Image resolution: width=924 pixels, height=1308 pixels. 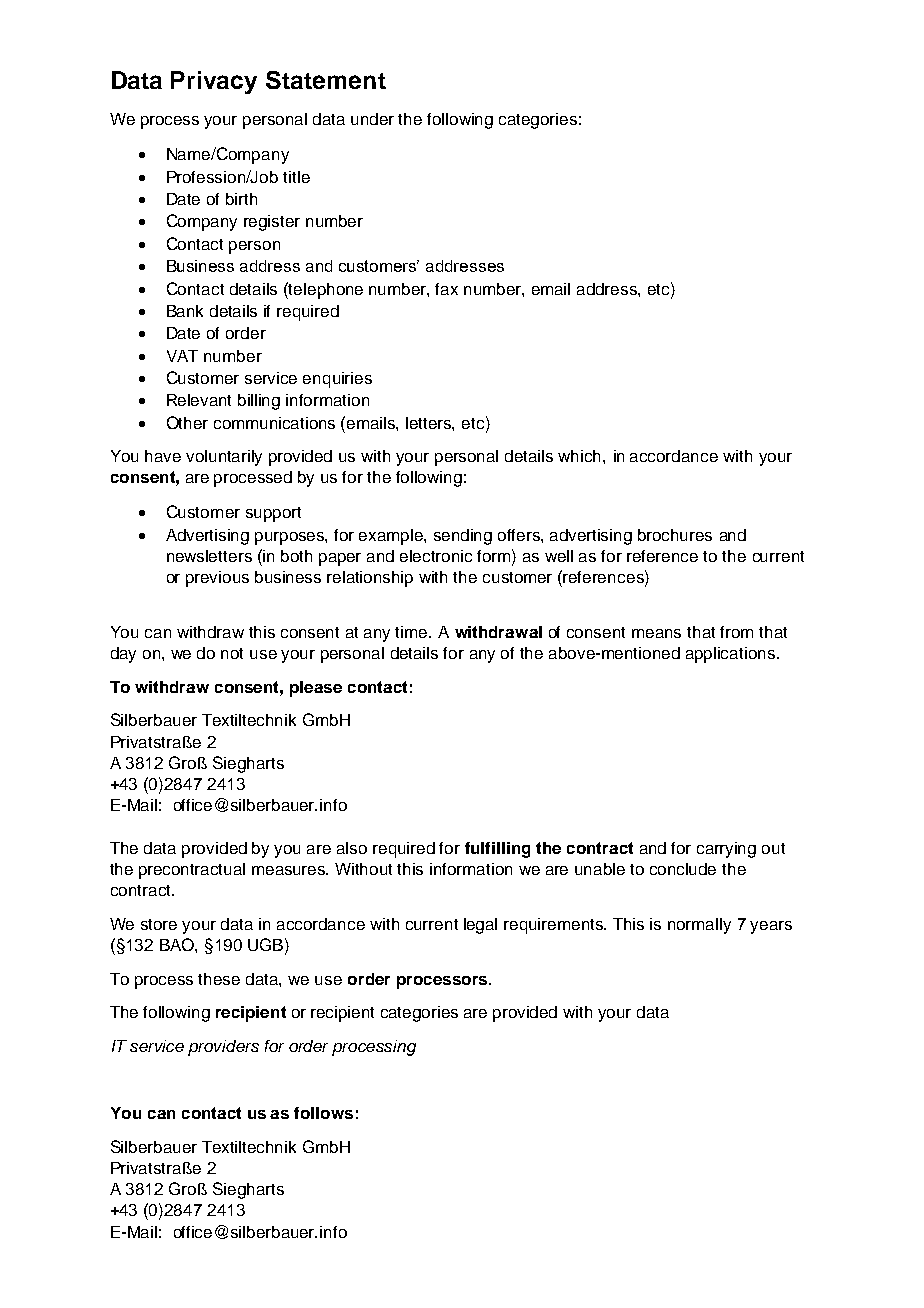 I want to click on follows, so click(x=323, y=1113).
